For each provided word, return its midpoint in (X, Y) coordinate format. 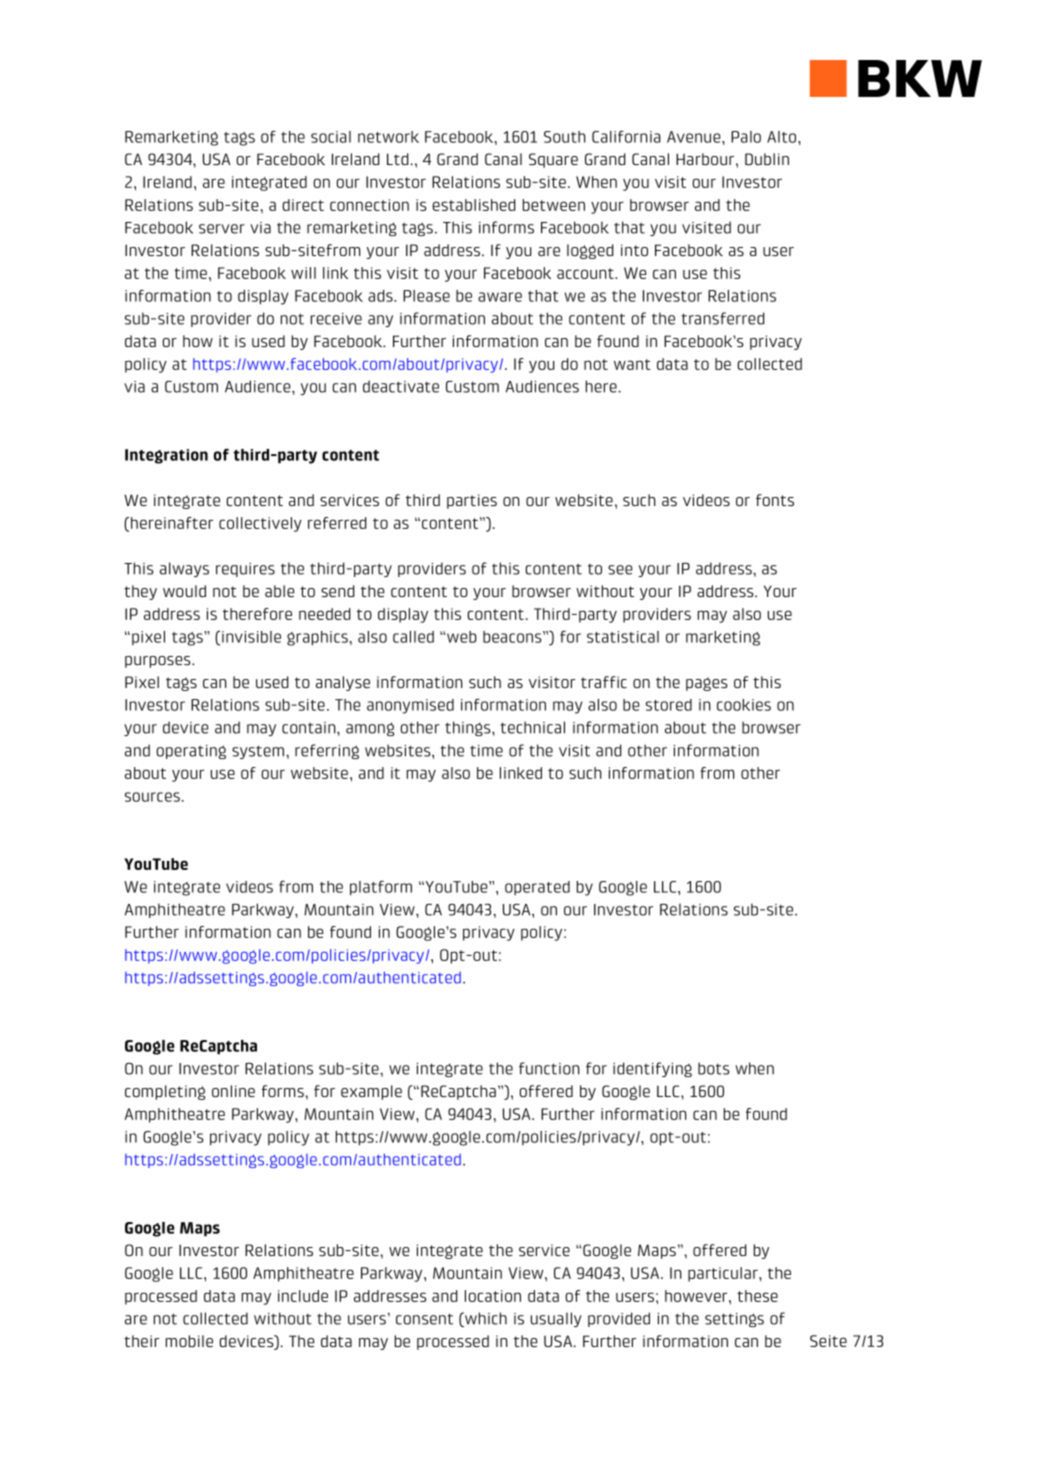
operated (537, 888)
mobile (189, 1341)
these (757, 1296)
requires (245, 570)
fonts (775, 500)
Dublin (767, 159)
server (222, 229)
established (473, 205)
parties (472, 501)
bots (713, 1068)
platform (381, 888)
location (493, 1296)
